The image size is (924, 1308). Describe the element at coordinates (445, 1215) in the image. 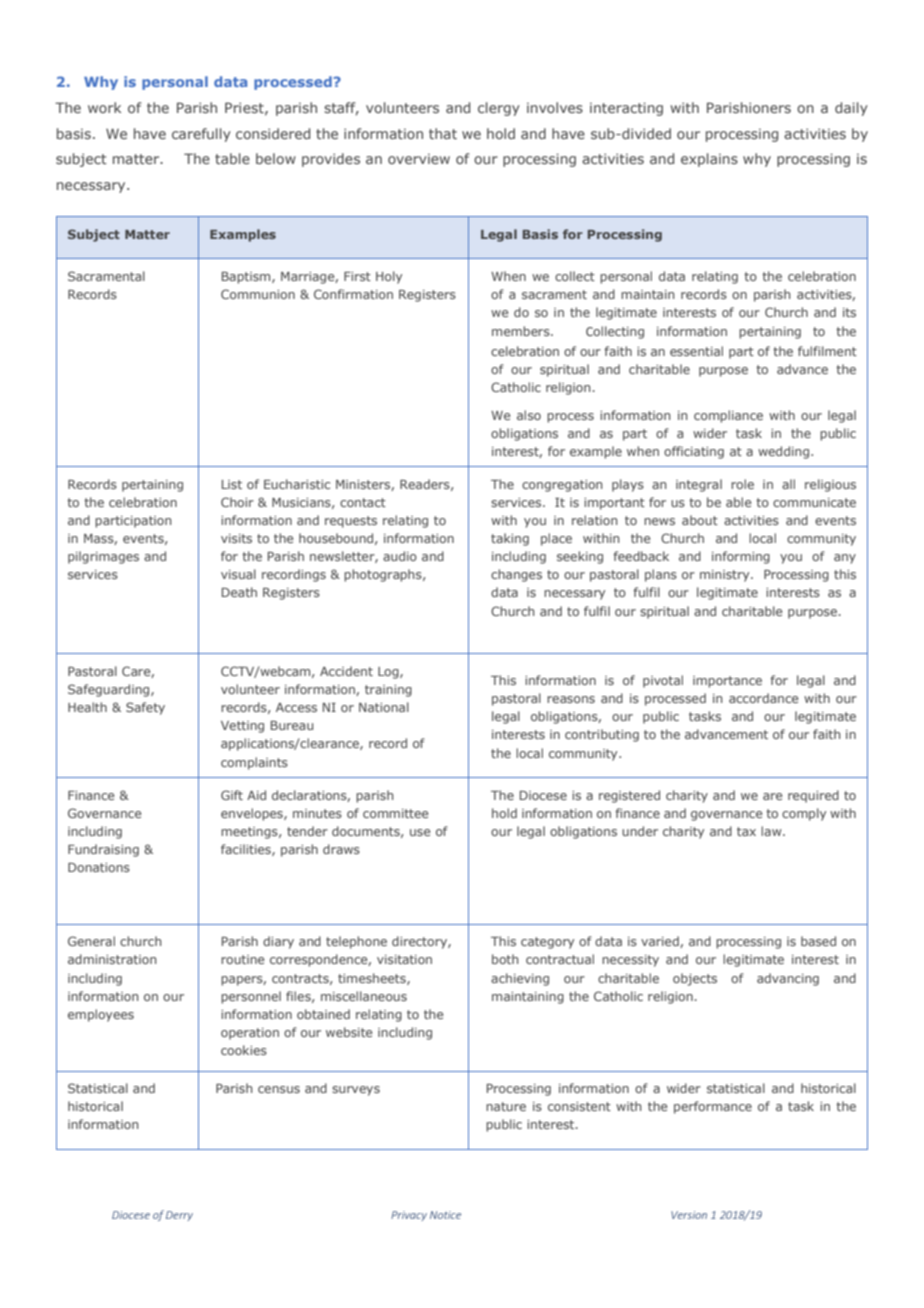

I see `Notice` at that location.
